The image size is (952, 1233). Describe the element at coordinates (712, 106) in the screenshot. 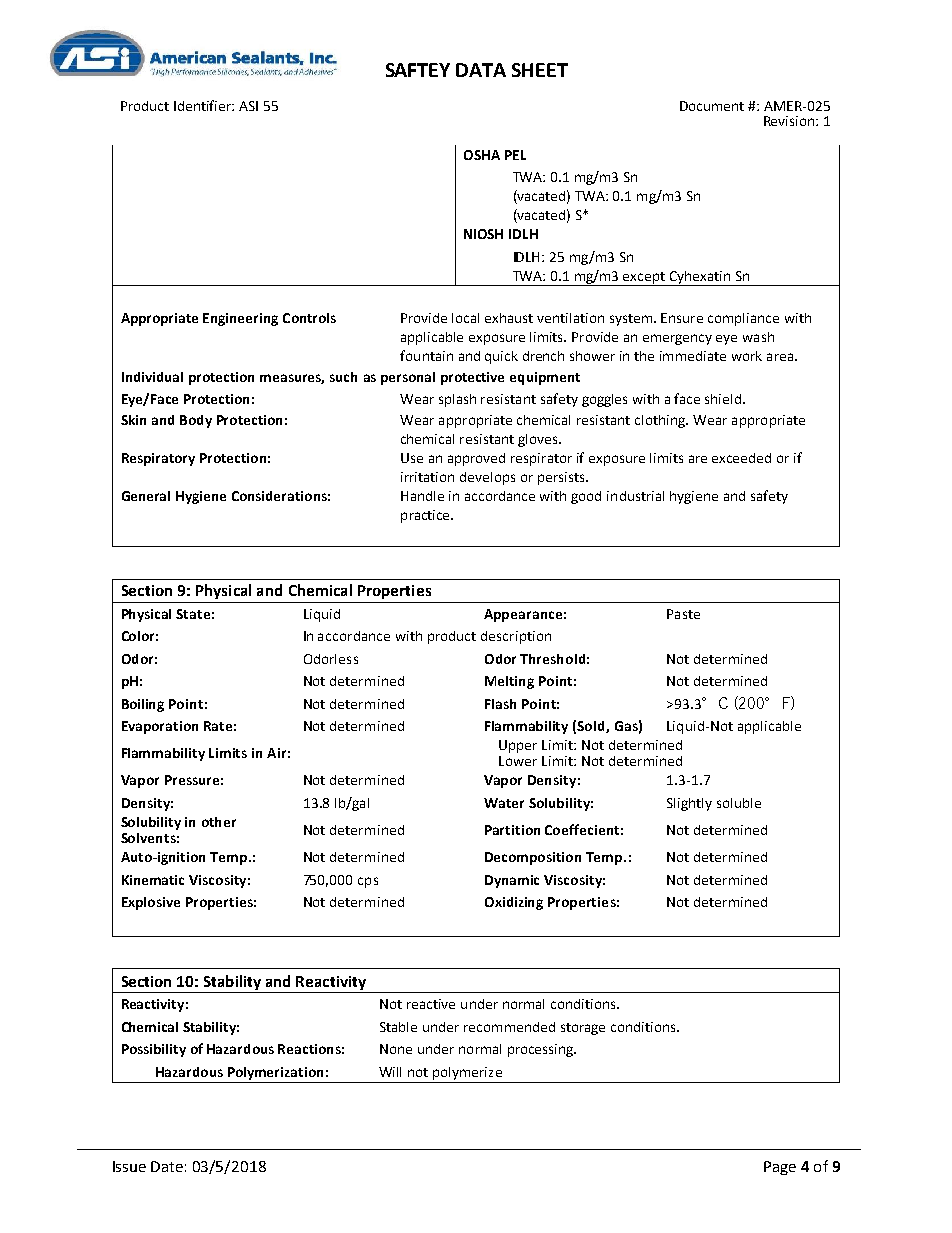

I see `Document` at that location.
